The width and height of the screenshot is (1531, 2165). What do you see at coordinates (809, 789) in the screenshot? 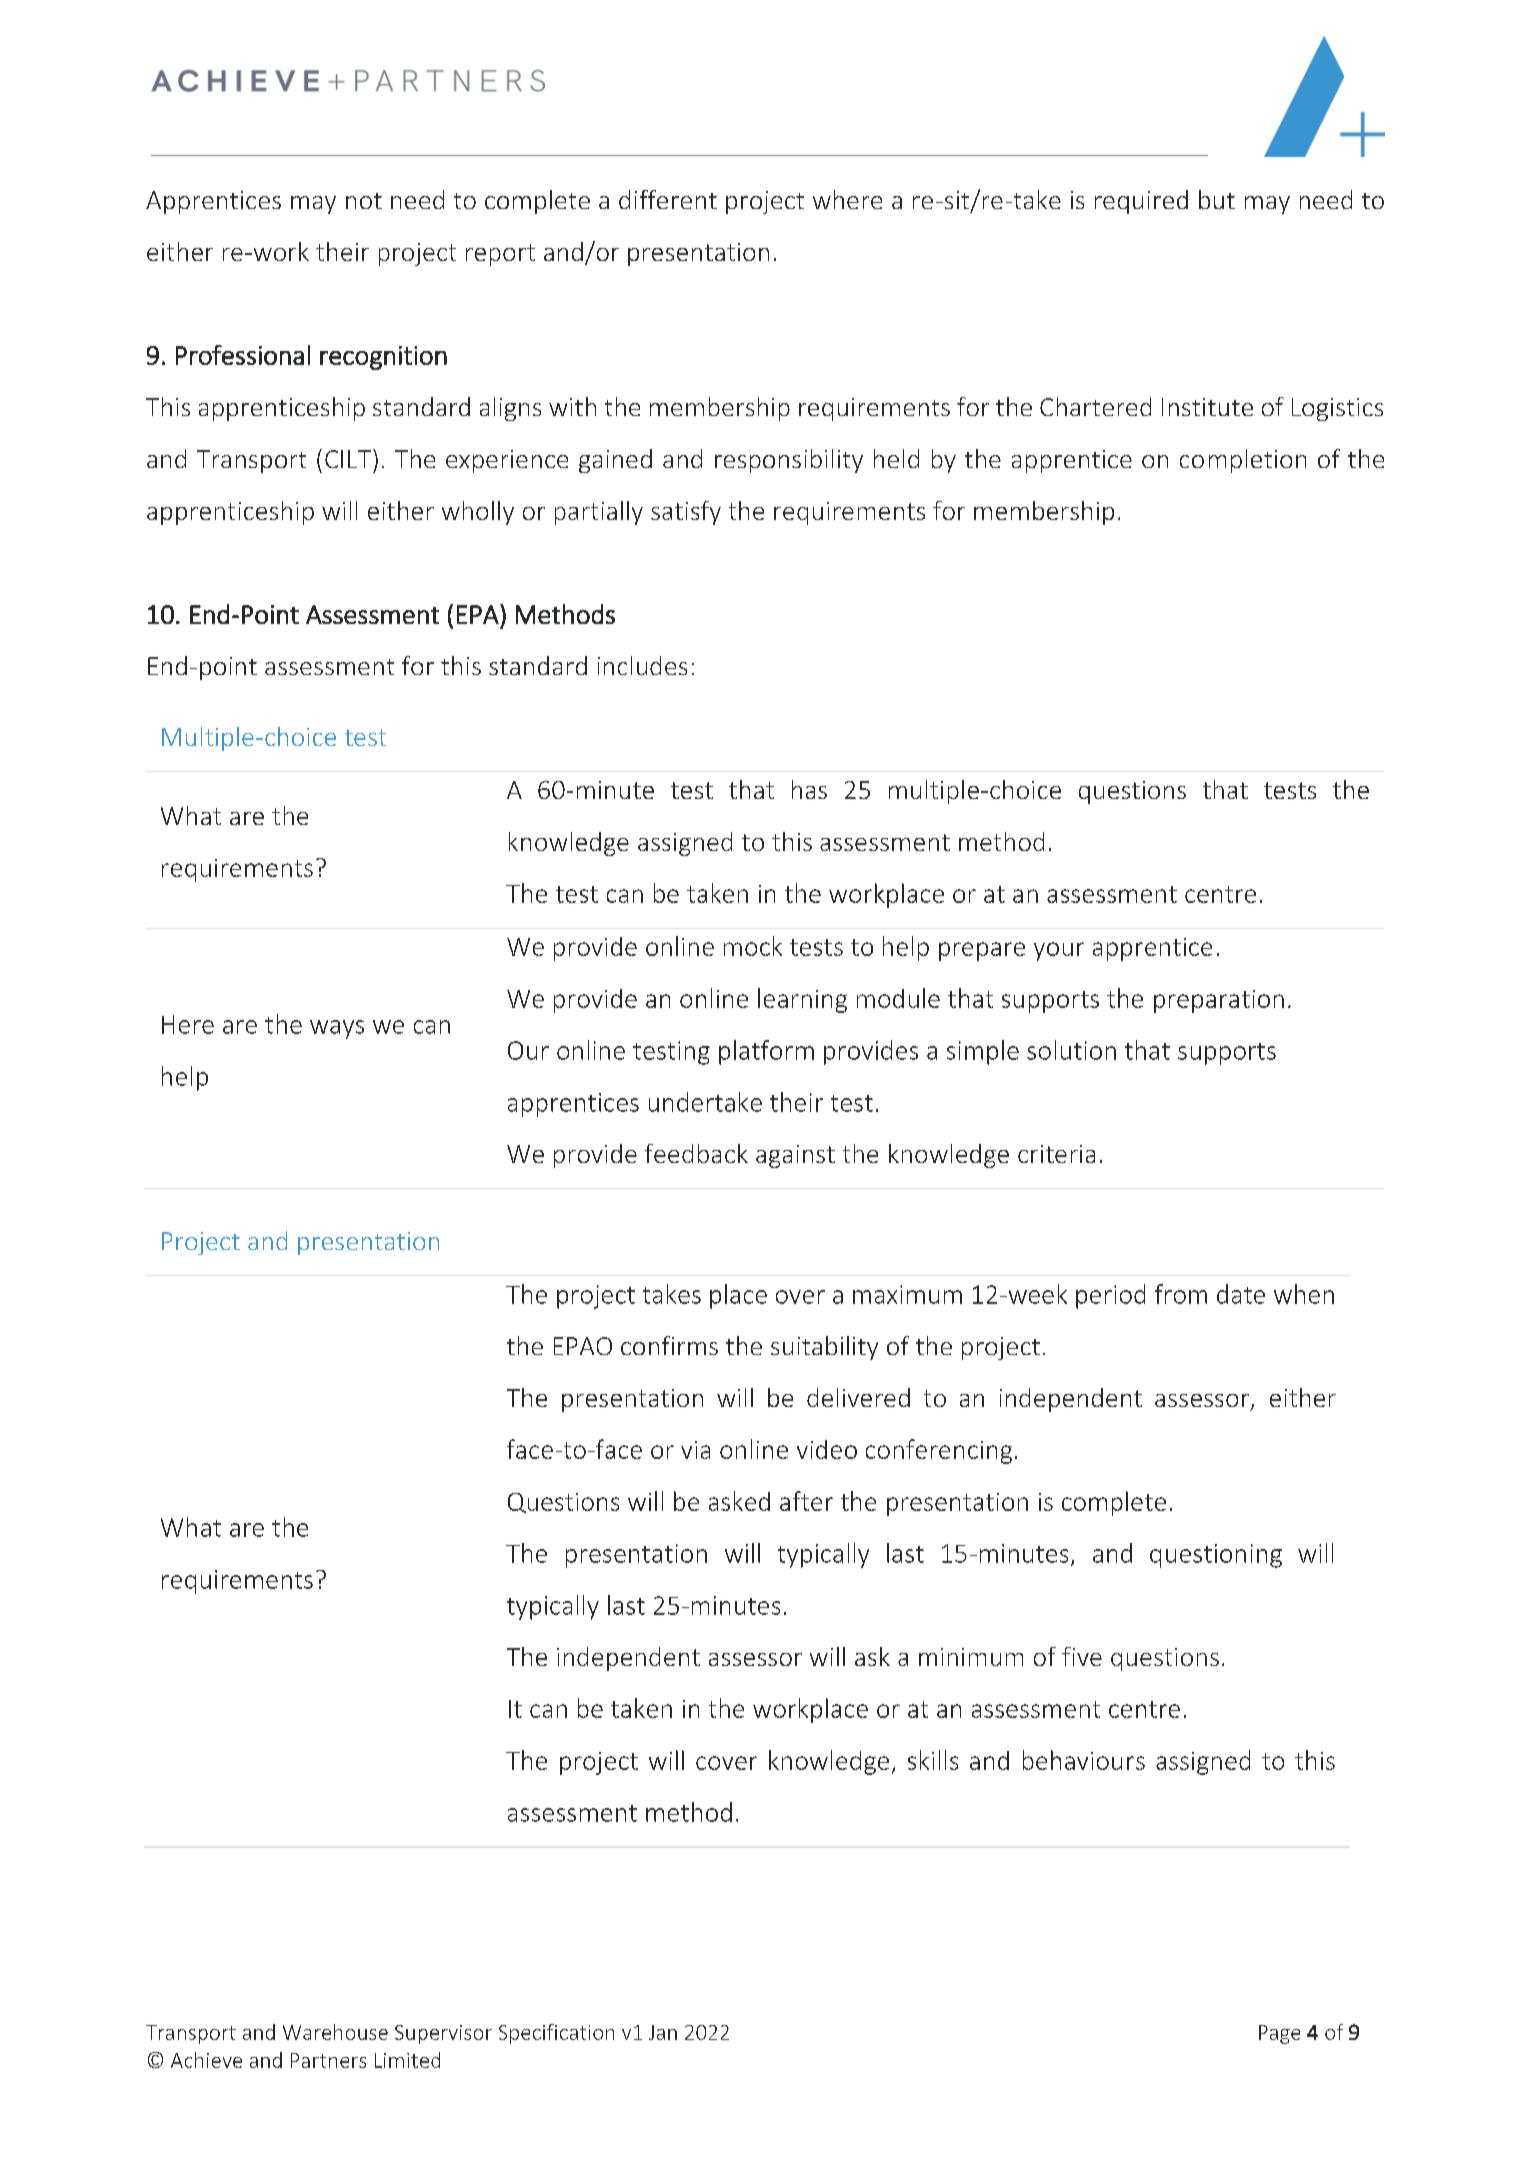
I see `has` at bounding box center [809, 789].
